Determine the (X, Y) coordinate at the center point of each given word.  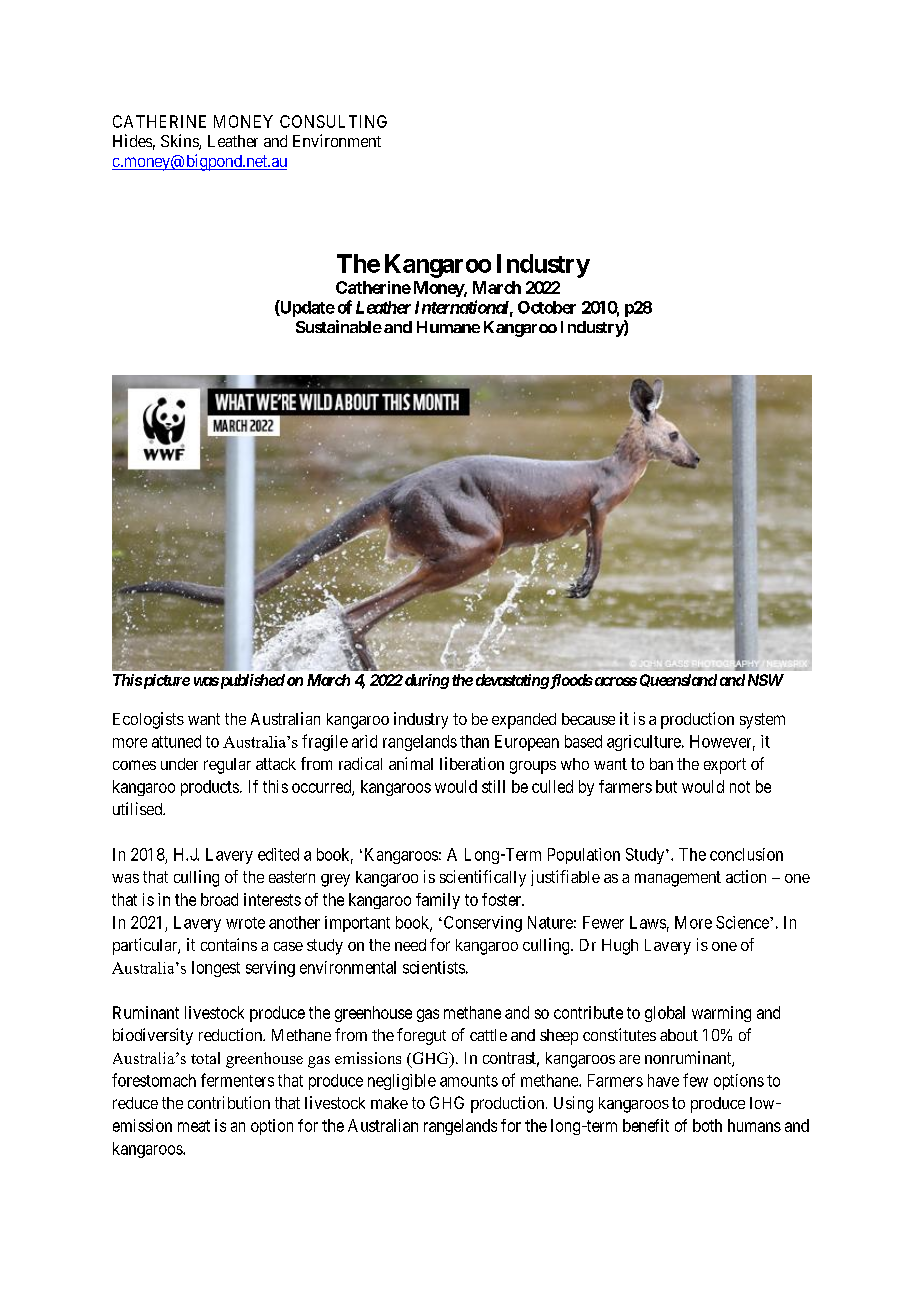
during (425, 681)
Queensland (678, 680)
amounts (469, 1081)
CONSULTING (333, 121)
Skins (180, 142)
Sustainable (339, 326)
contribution (229, 1102)
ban (661, 764)
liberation (472, 763)
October (547, 307)
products (210, 788)
